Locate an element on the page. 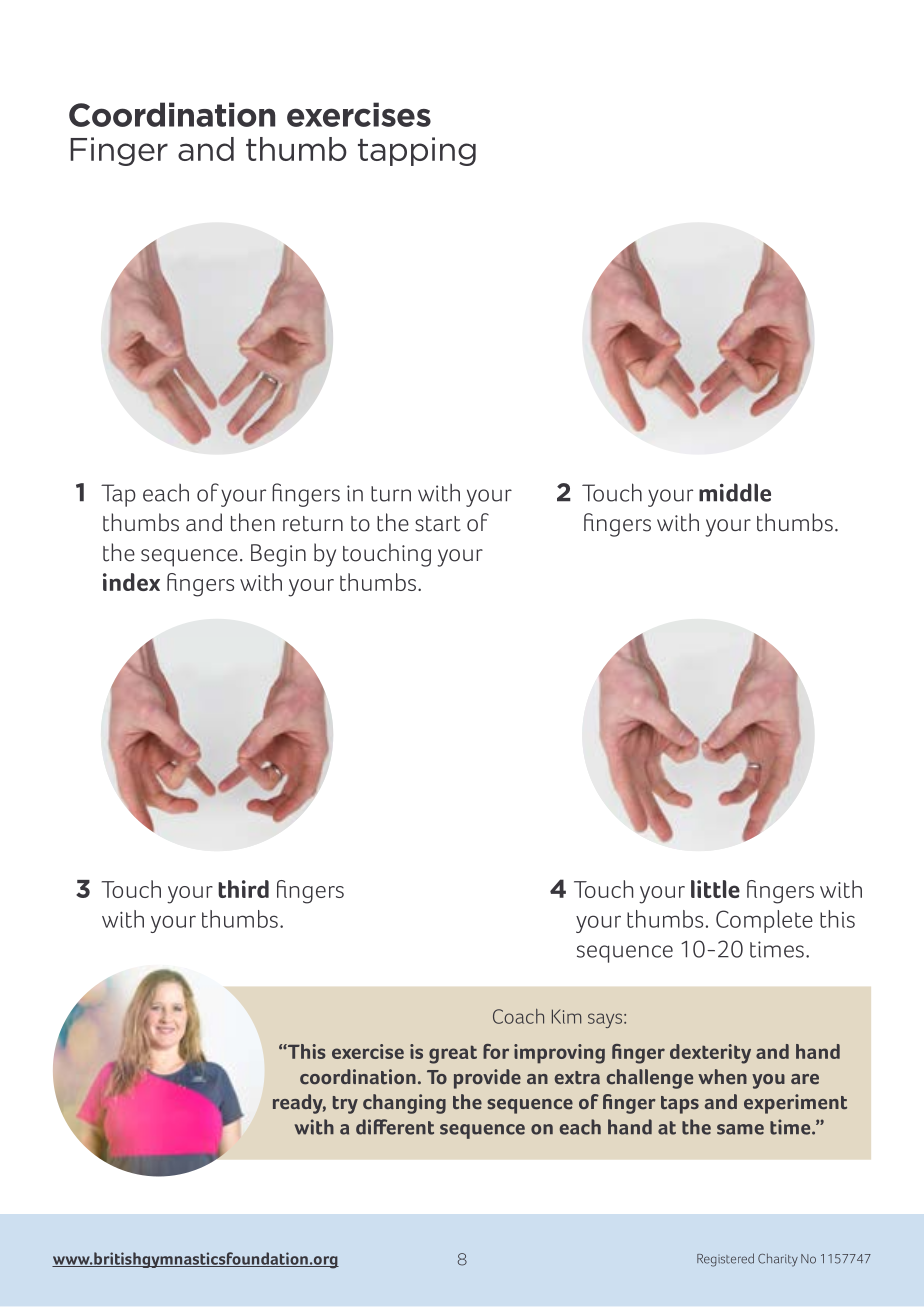 This page has height=1308, width=924. index is located at coordinates (131, 582).
